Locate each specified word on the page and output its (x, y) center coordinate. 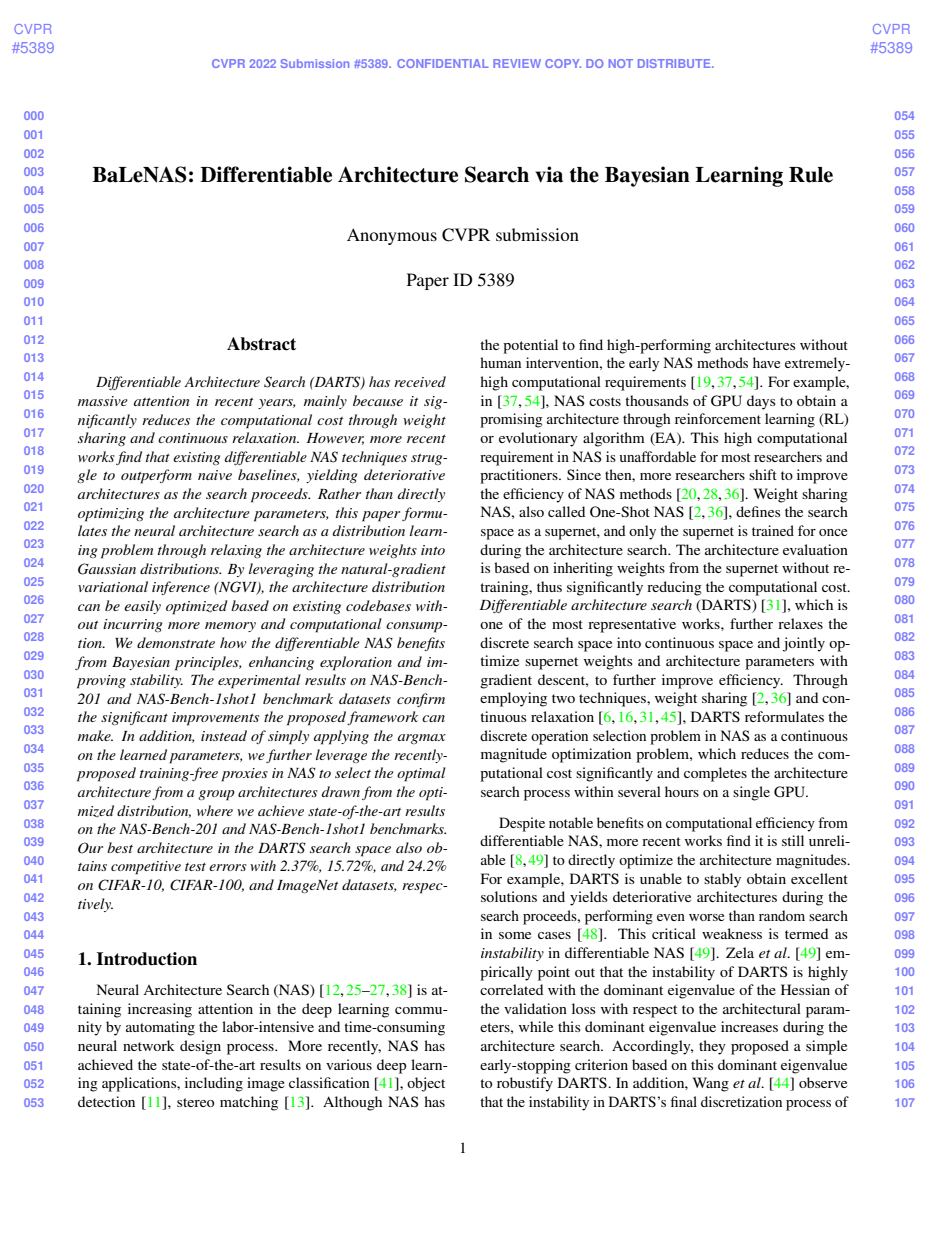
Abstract (261, 344)
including (214, 1084)
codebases (378, 605)
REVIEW (517, 63)
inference (181, 588)
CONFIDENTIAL (442, 63)
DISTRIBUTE (675, 63)
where (215, 810)
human (500, 362)
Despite (522, 824)
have (766, 362)
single (751, 793)
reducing (674, 588)
